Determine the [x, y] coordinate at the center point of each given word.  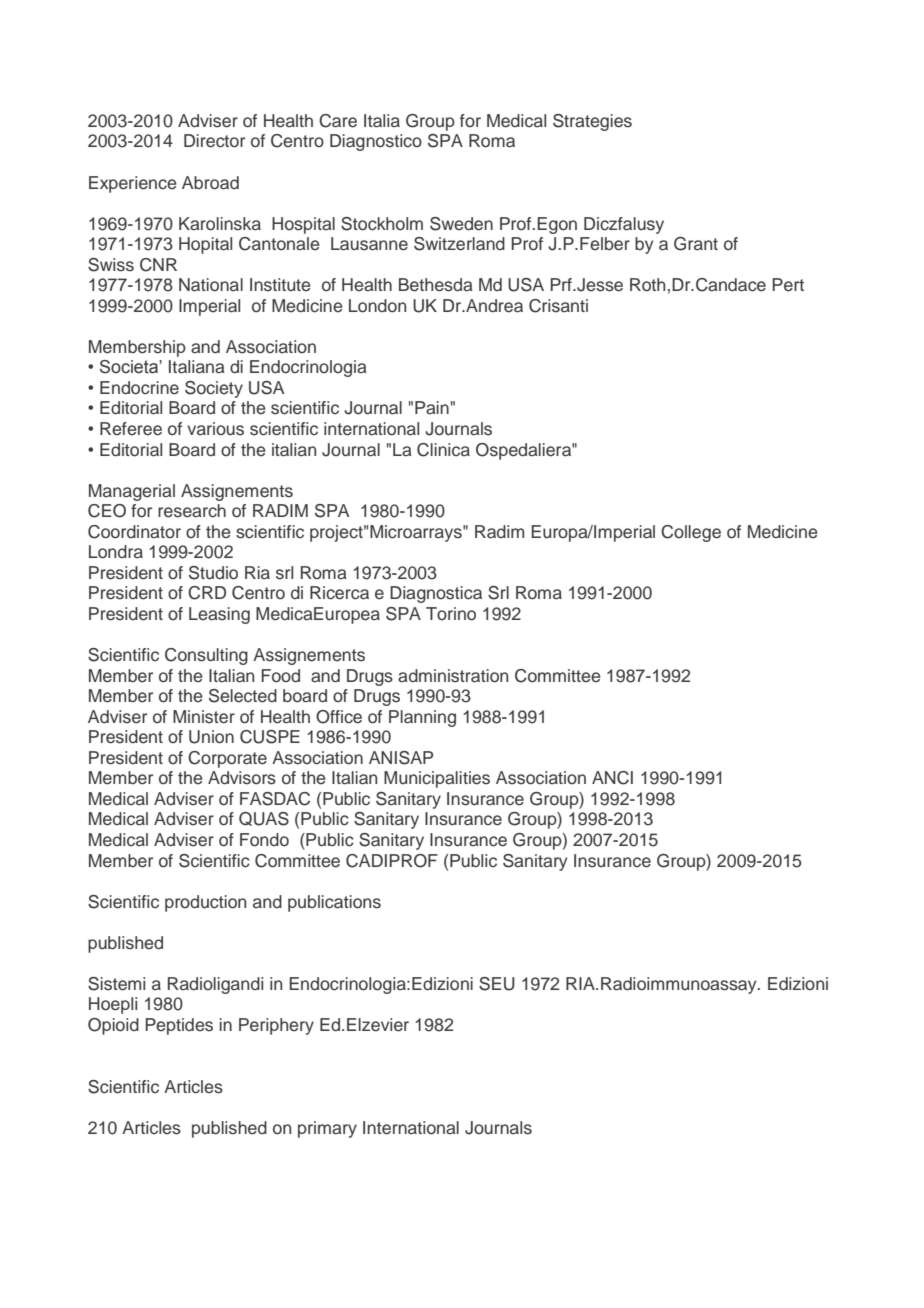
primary [327, 1129]
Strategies [592, 122]
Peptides [179, 1026]
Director [214, 141]
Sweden [461, 224]
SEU [497, 984]
